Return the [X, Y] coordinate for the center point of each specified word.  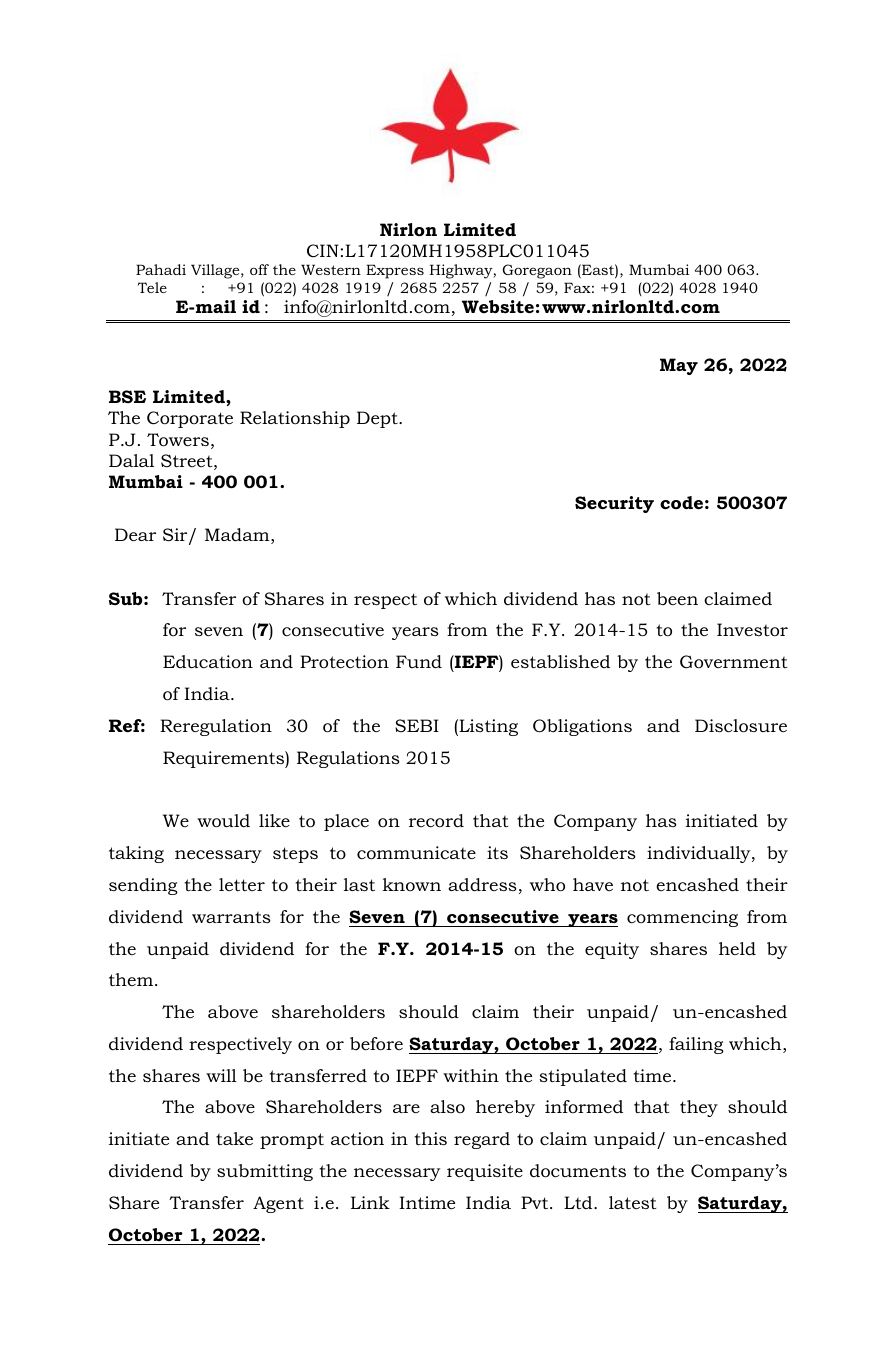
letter [242, 884]
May [679, 366]
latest [632, 1202]
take [234, 1138]
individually [700, 854]
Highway [462, 271]
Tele [152, 287]
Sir [176, 536]
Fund [419, 662]
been [677, 598]
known [412, 884]
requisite [485, 1172]
